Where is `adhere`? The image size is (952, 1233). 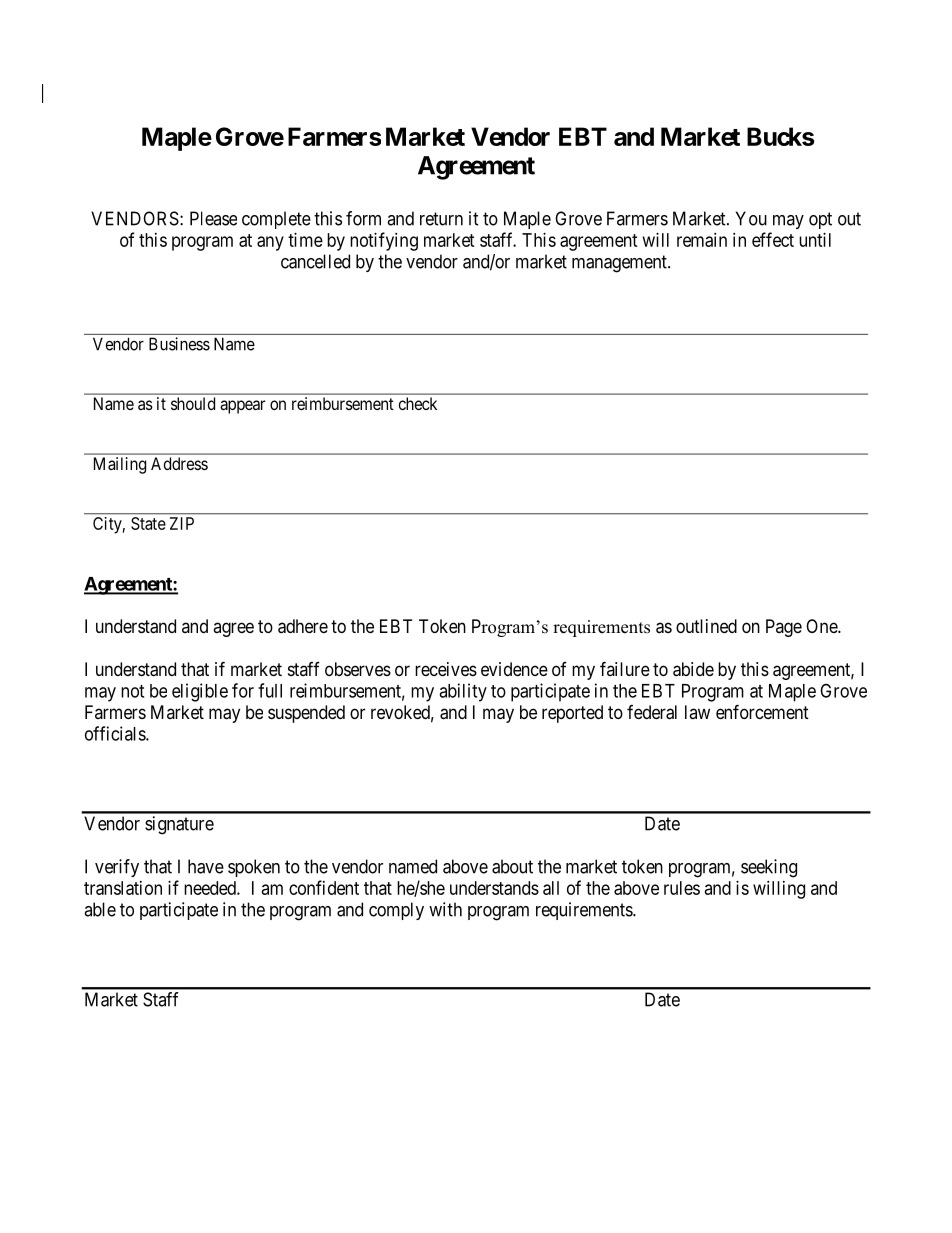
adhere is located at coordinates (303, 626).
